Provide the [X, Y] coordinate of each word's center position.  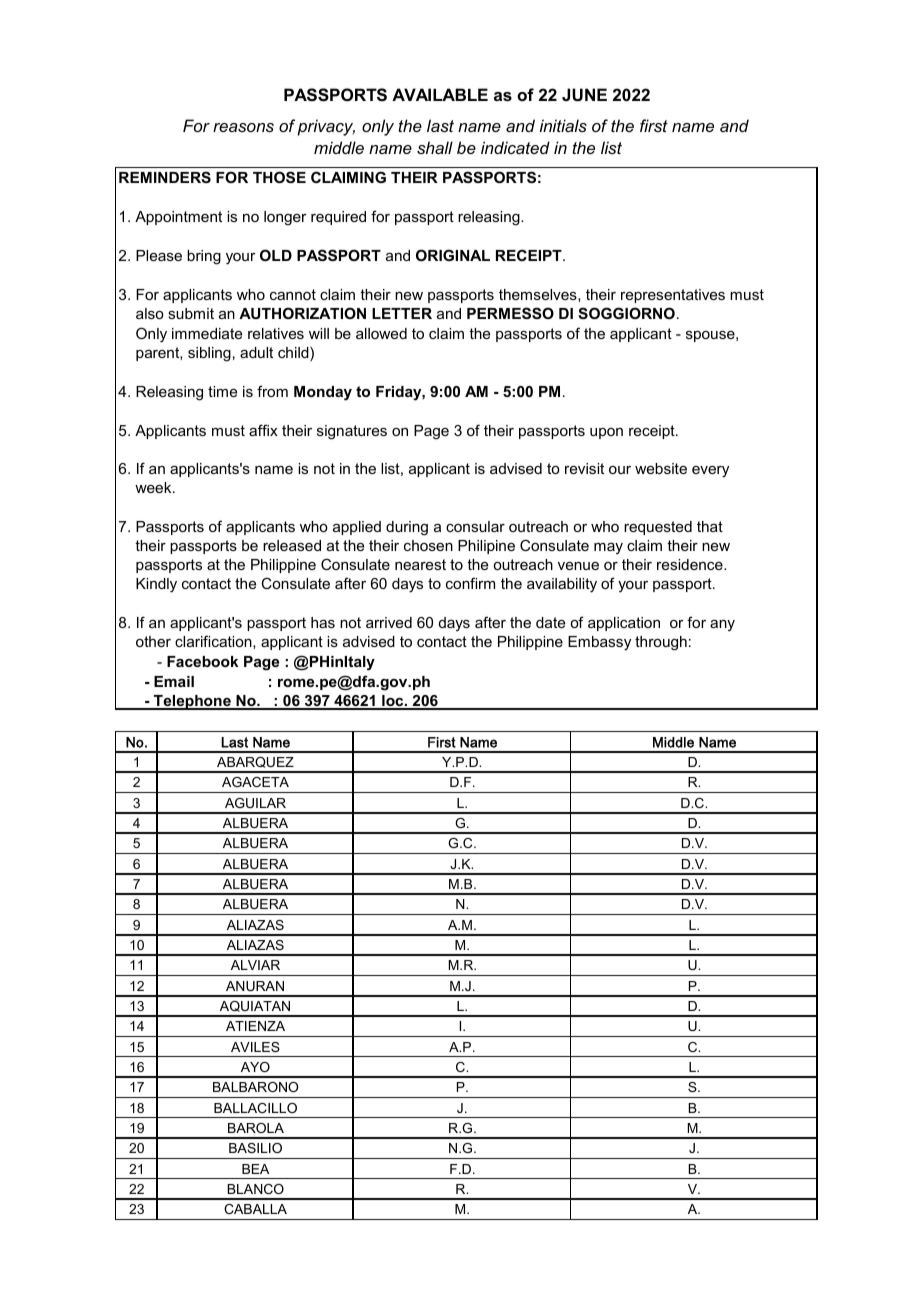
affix [263, 430]
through [661, 643]
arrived [389, 622]
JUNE [584, 94]
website [661, 468]
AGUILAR [255, 803]
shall [435, 147]
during [407, 528]
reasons [243, 127]
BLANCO [255, 1189]
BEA [255, 1169]
